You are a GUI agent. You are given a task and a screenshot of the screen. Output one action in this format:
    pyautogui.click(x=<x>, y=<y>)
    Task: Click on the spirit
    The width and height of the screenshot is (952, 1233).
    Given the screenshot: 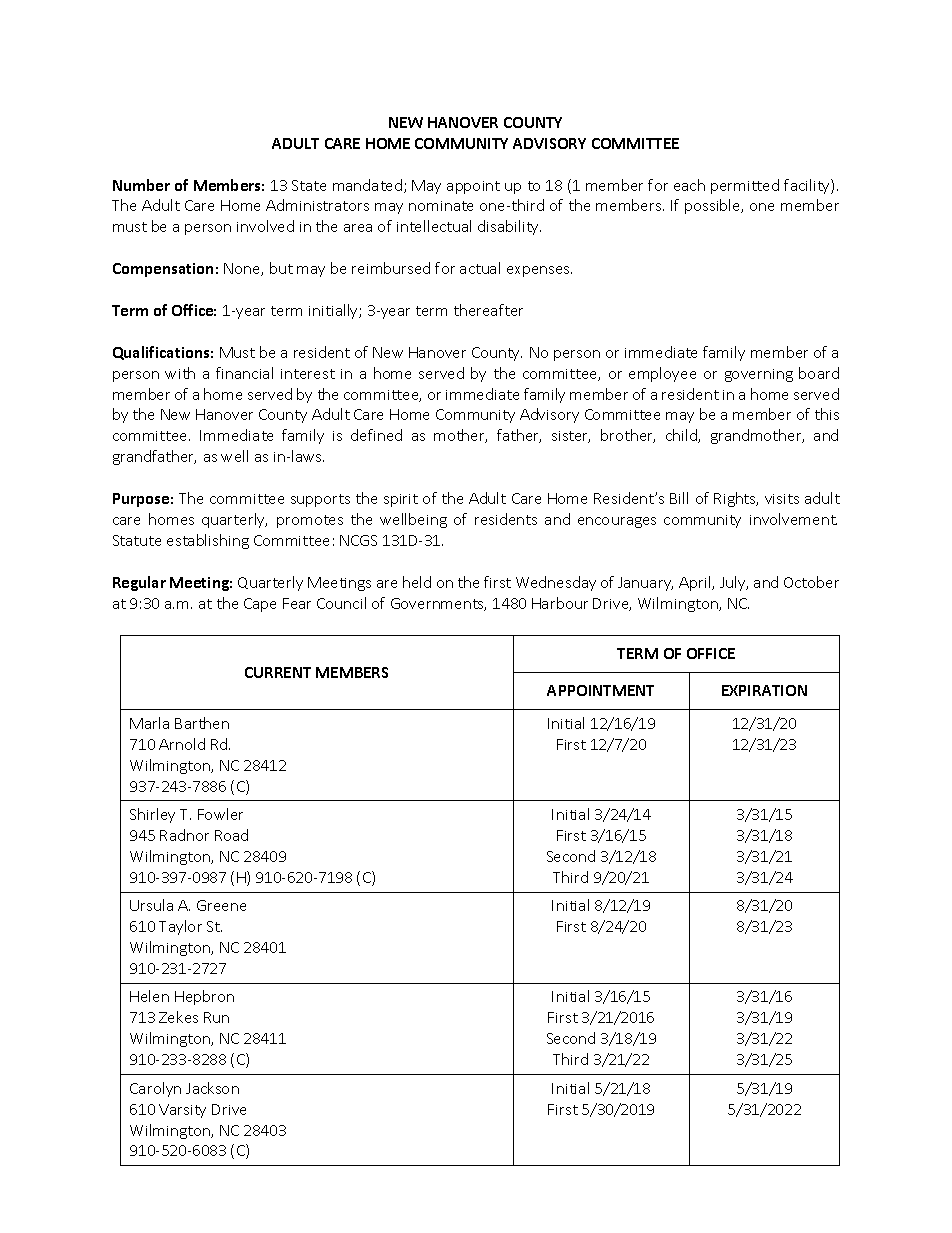 What is the action you would take?
    pyautogui.click(x=401, y=500)
